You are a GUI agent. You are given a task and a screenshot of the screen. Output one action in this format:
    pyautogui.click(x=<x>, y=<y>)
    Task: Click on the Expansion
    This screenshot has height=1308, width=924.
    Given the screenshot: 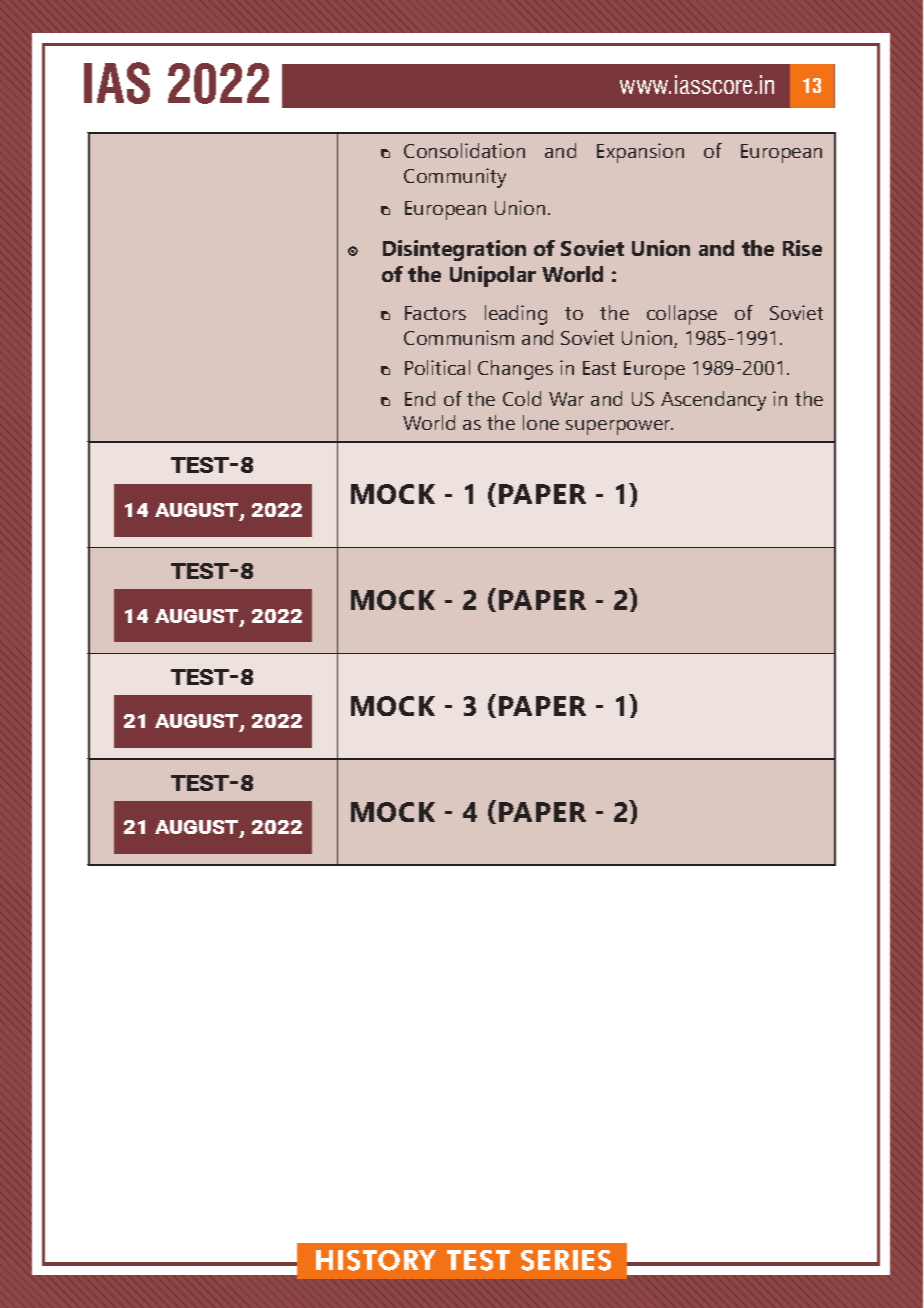 What is the action you would take?
    pyautogui.click(x=640, y=153)
